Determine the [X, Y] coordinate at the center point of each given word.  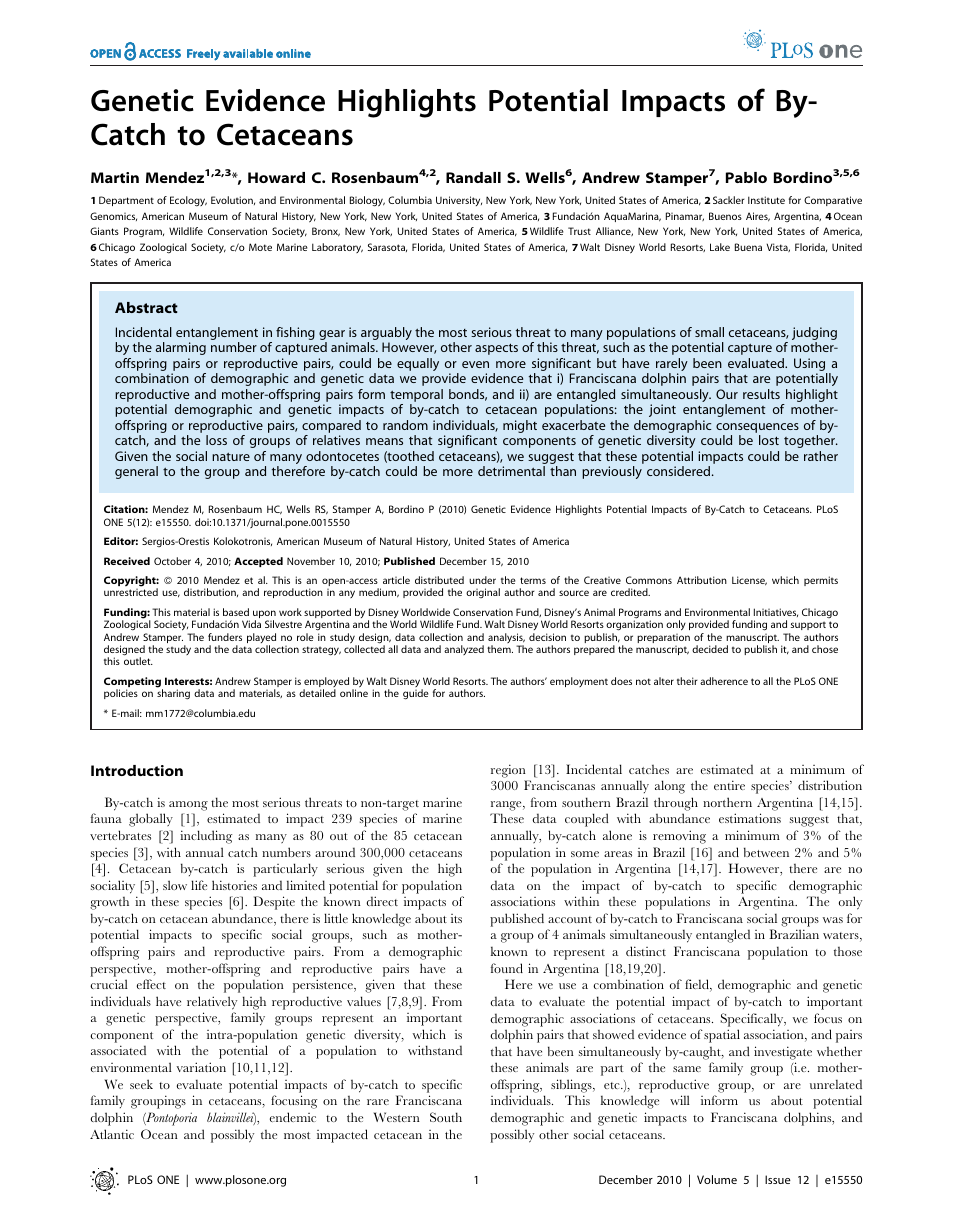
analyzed [464, 650]
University [459, 201]
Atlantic [112, 1134]
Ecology [188, 201]
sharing [173, 694]
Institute [766, 200]
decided [710, 649]
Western [397, 1117]
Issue [778, 1179]
